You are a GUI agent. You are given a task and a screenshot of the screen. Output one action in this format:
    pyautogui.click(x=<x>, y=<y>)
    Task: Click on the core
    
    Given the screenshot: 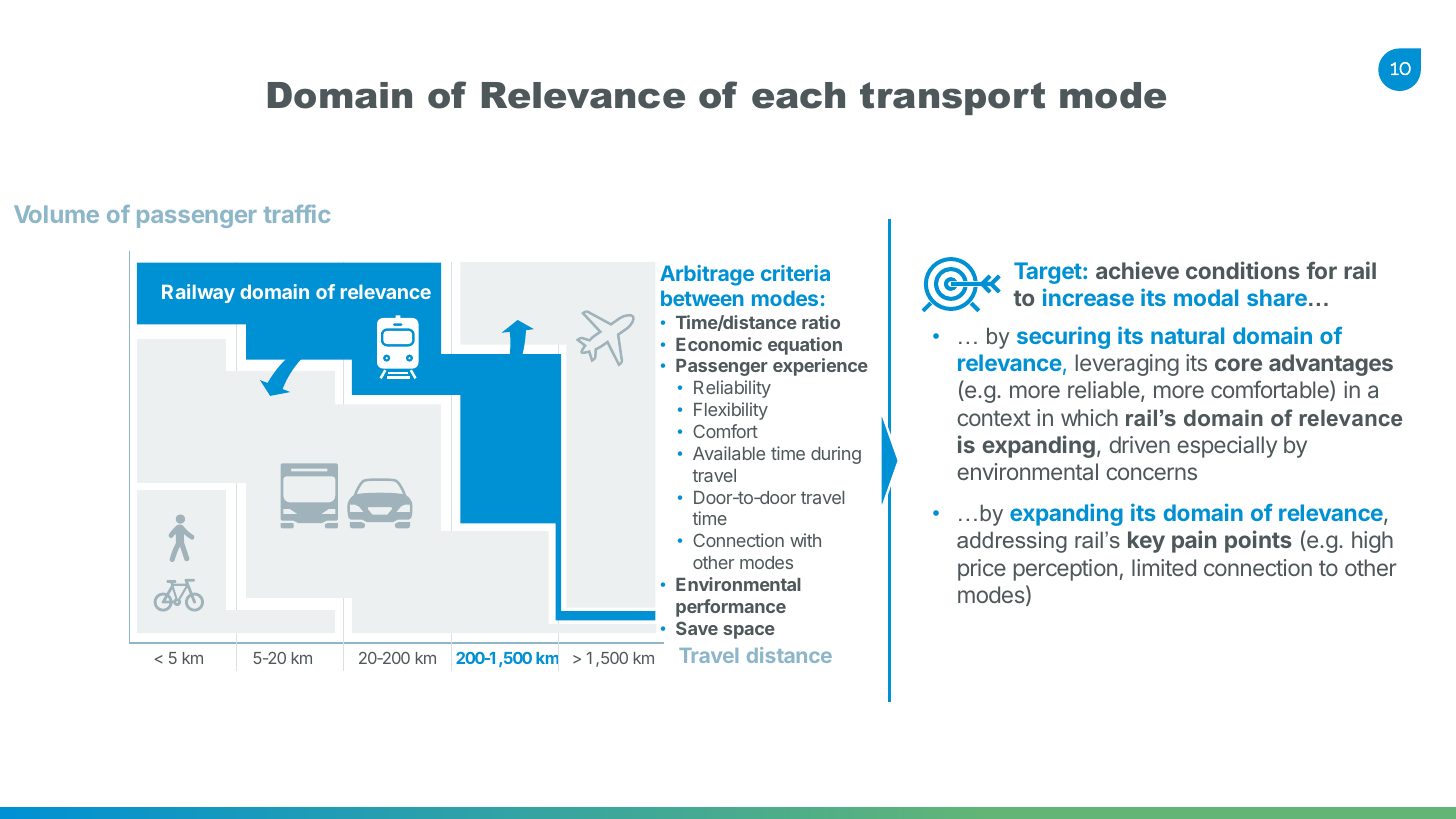 What is the action you would take?
    pyautogui.click(x=1238, y=364)
